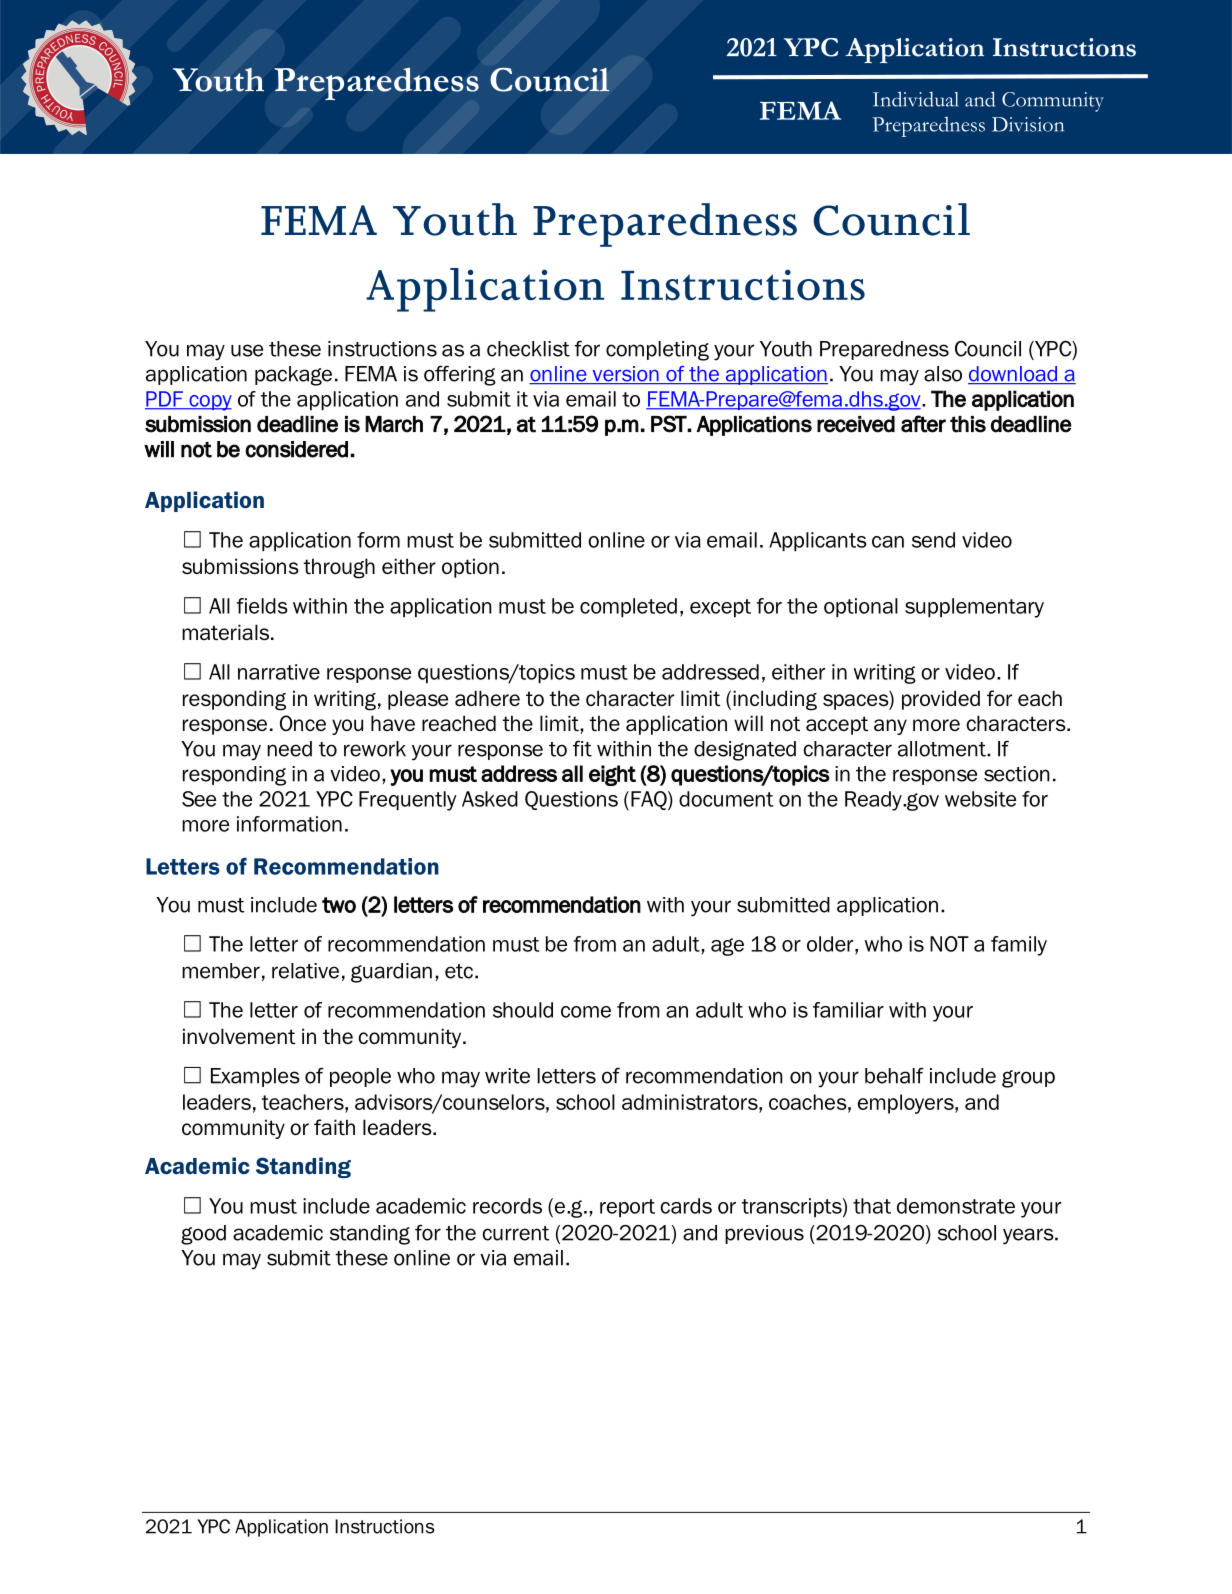 The height and width of the screenshot is (1594, 1232). I want to click on completed, so click(628, 607).
